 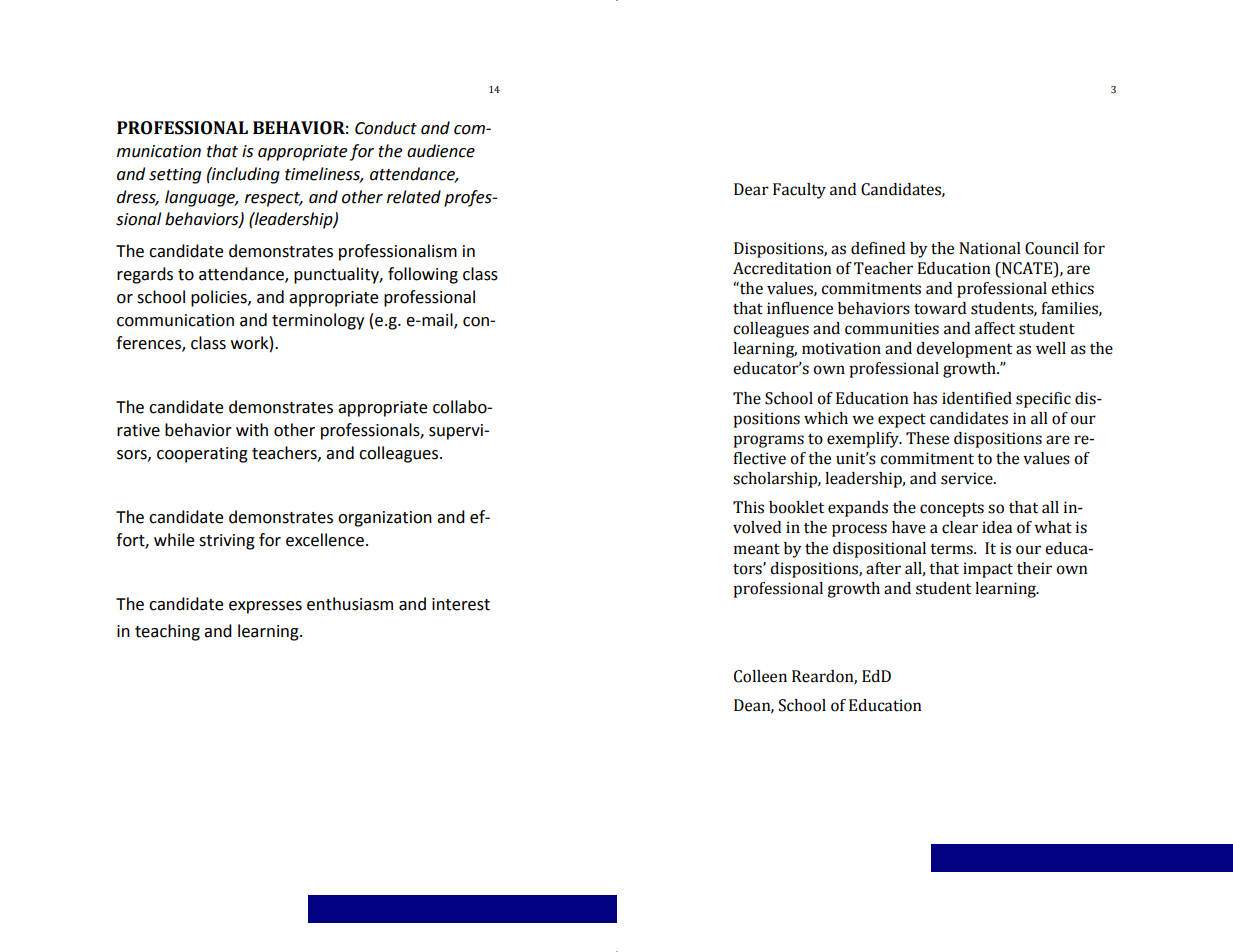 What do you see at coordinates (977, 398) in the screenshot?
I see `identified` at bounding box center [977, 398].
